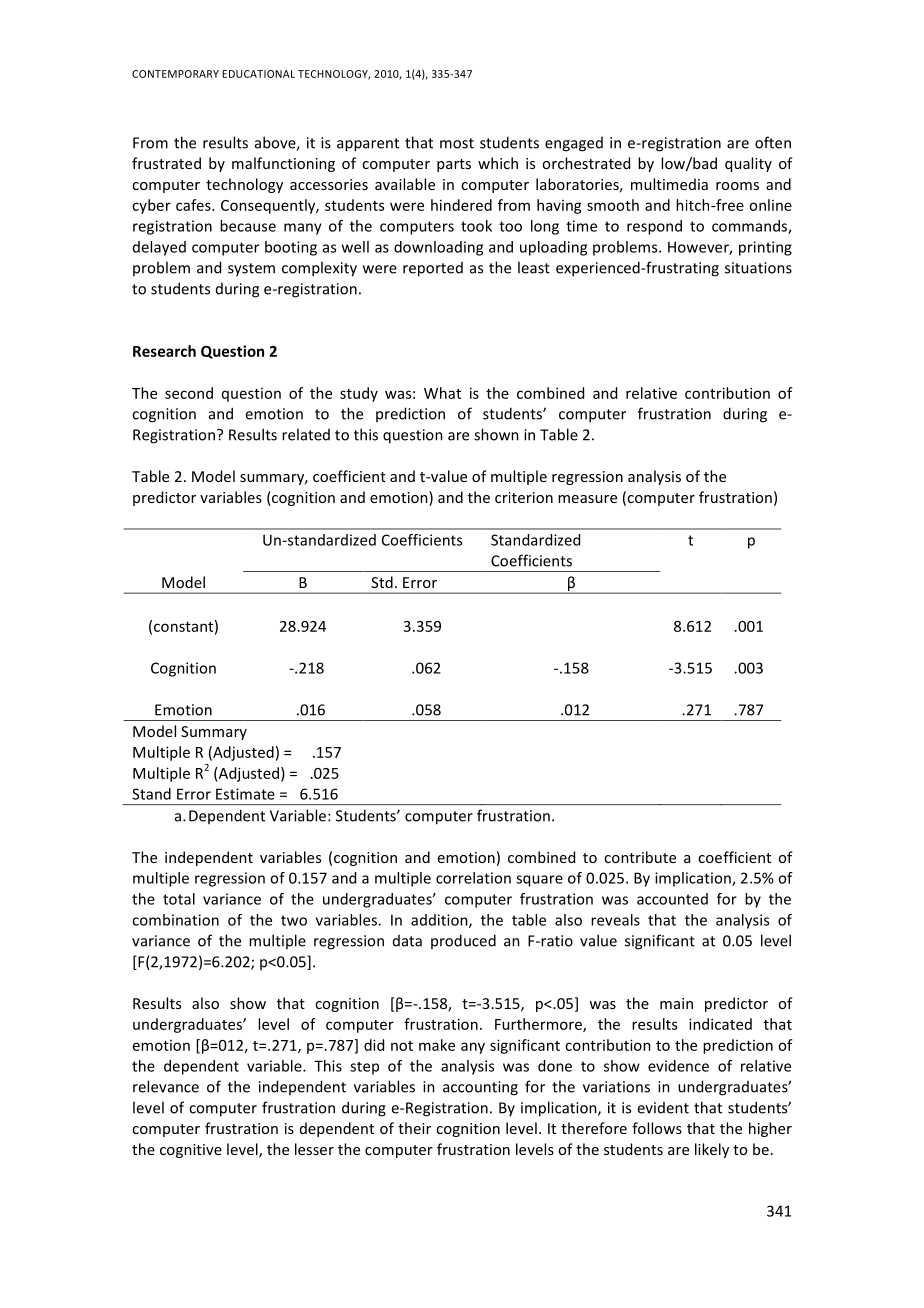 This page has height=1308, width=924. Describe the element at coordinates (748, 164) in the page. I see `quality` at that location.
